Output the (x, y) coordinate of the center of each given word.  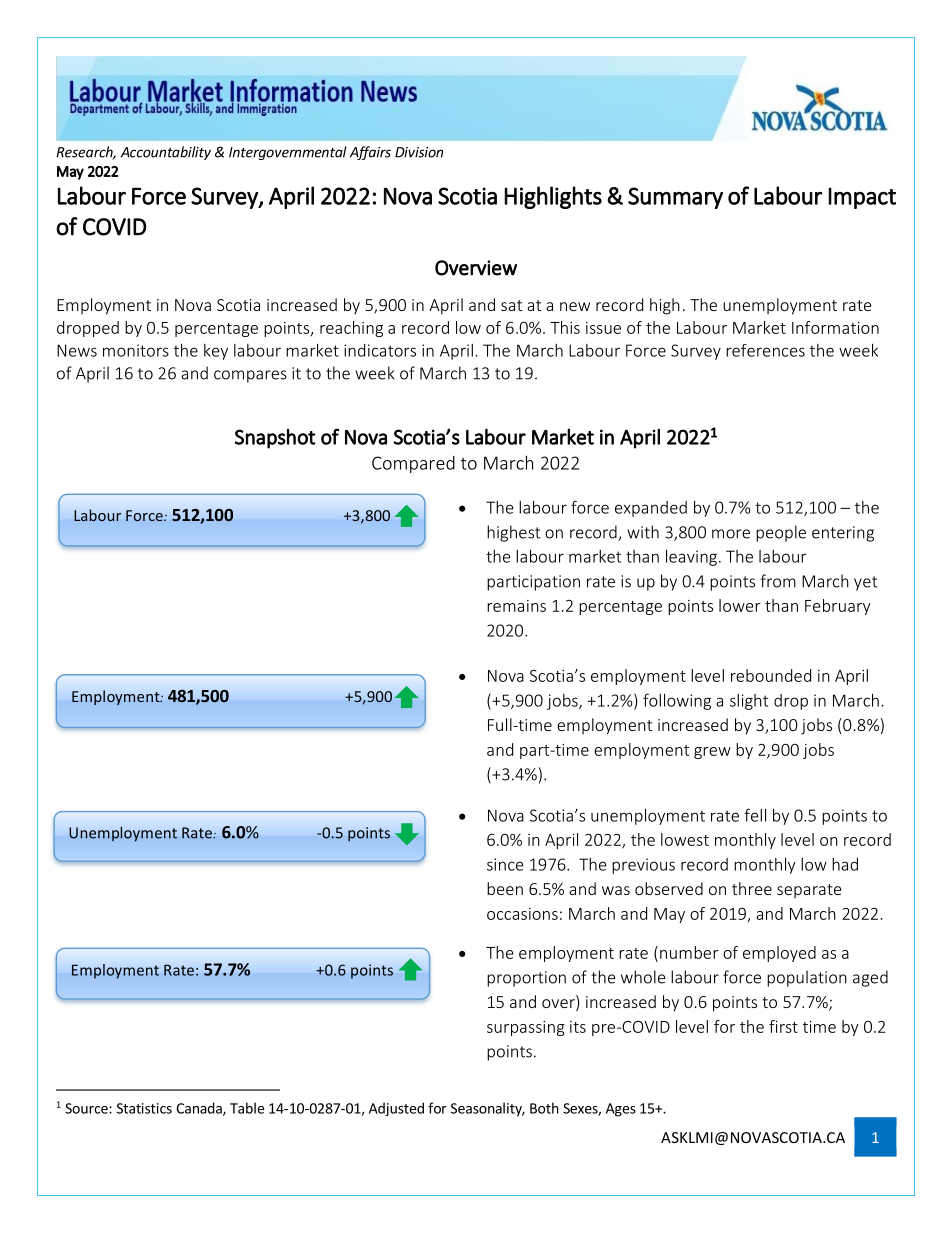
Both (544, 1108)
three (752, 888)
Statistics (144, 1108)
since (505, 864)
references (765, 350)
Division (419, 152)
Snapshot (275, 439)
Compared (413, 464)
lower (740, 605)
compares (250, 376)
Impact (862, 198)
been (505, 888)
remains (516, 606)
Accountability (166, 153)
